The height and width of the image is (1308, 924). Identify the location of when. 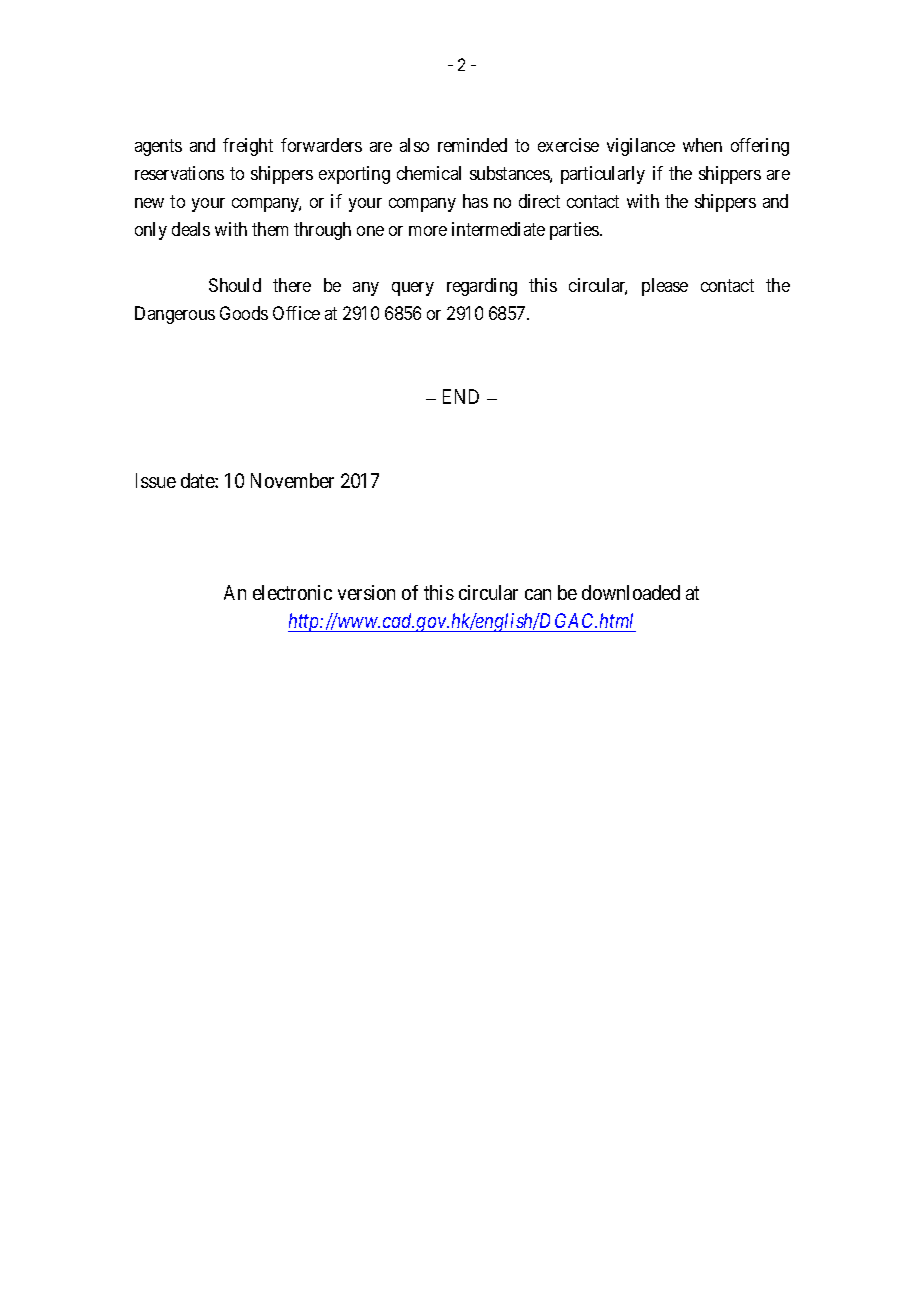
(702, 145).
